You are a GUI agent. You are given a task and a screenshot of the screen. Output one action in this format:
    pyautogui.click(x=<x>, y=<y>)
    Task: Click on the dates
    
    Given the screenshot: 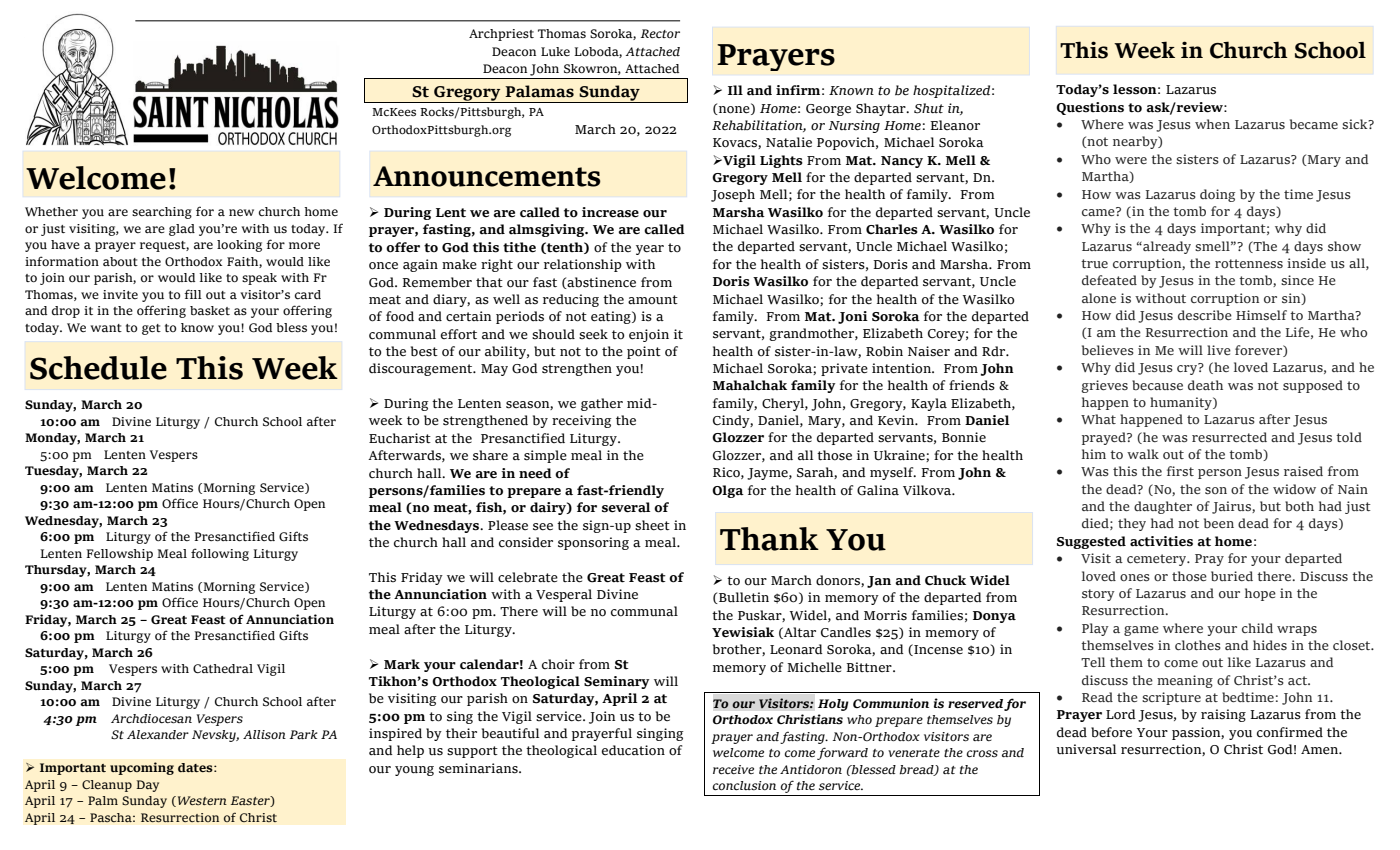 What is the action you would take?
    pyautogui.click(x=196, y=767)
